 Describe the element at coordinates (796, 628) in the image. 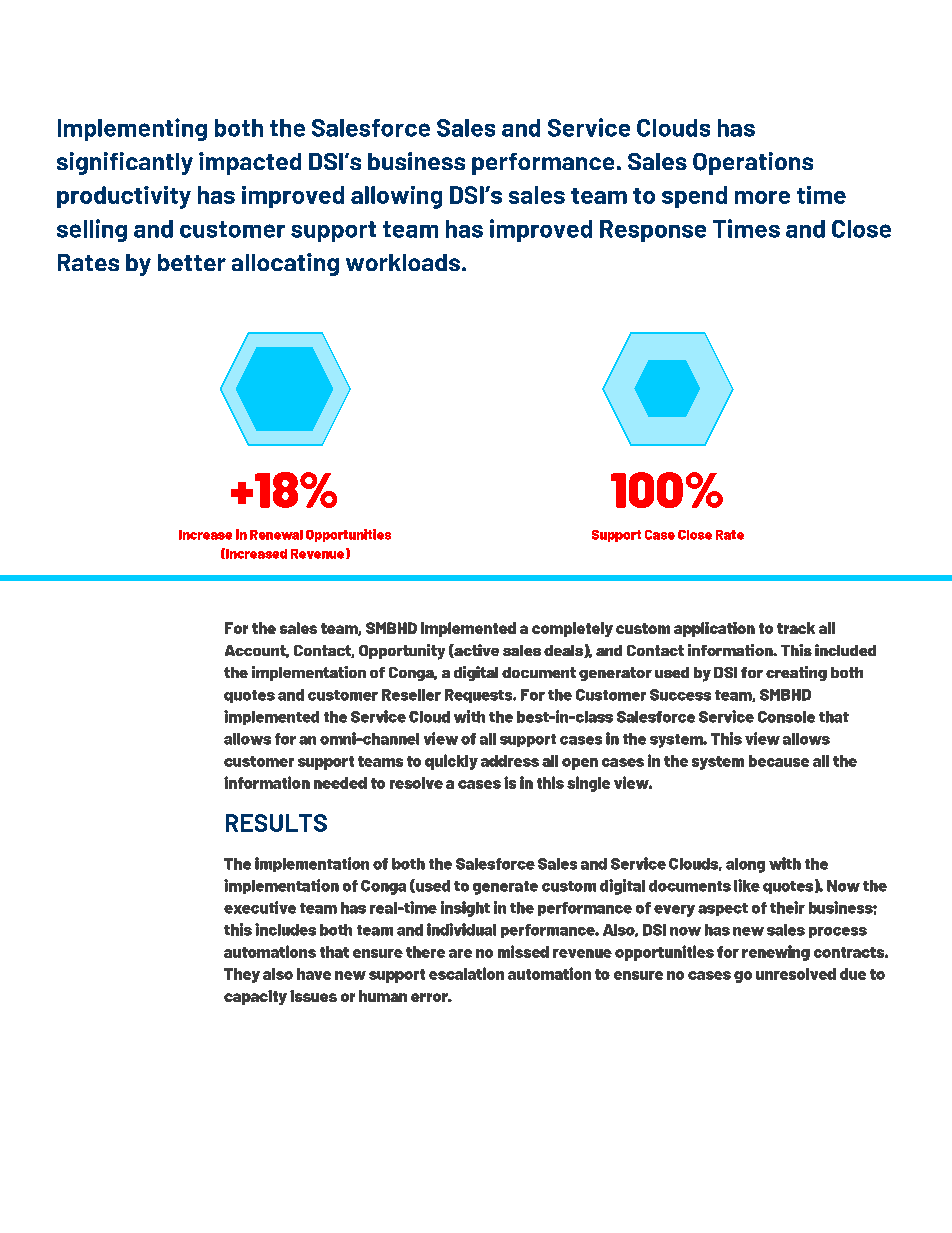

I see `track` at that location.
